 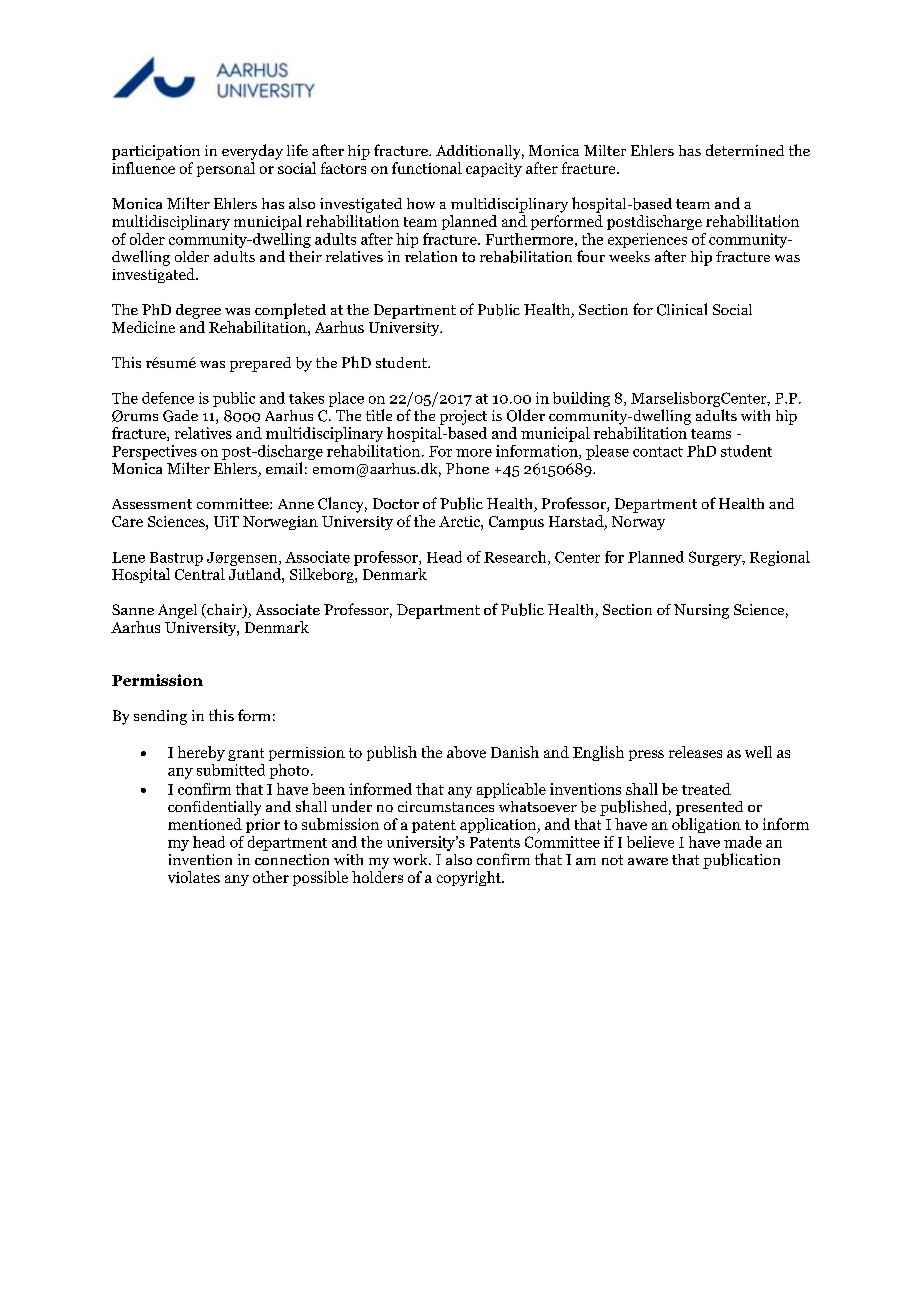 I want to click on personal, so click(x=226, y=169).
